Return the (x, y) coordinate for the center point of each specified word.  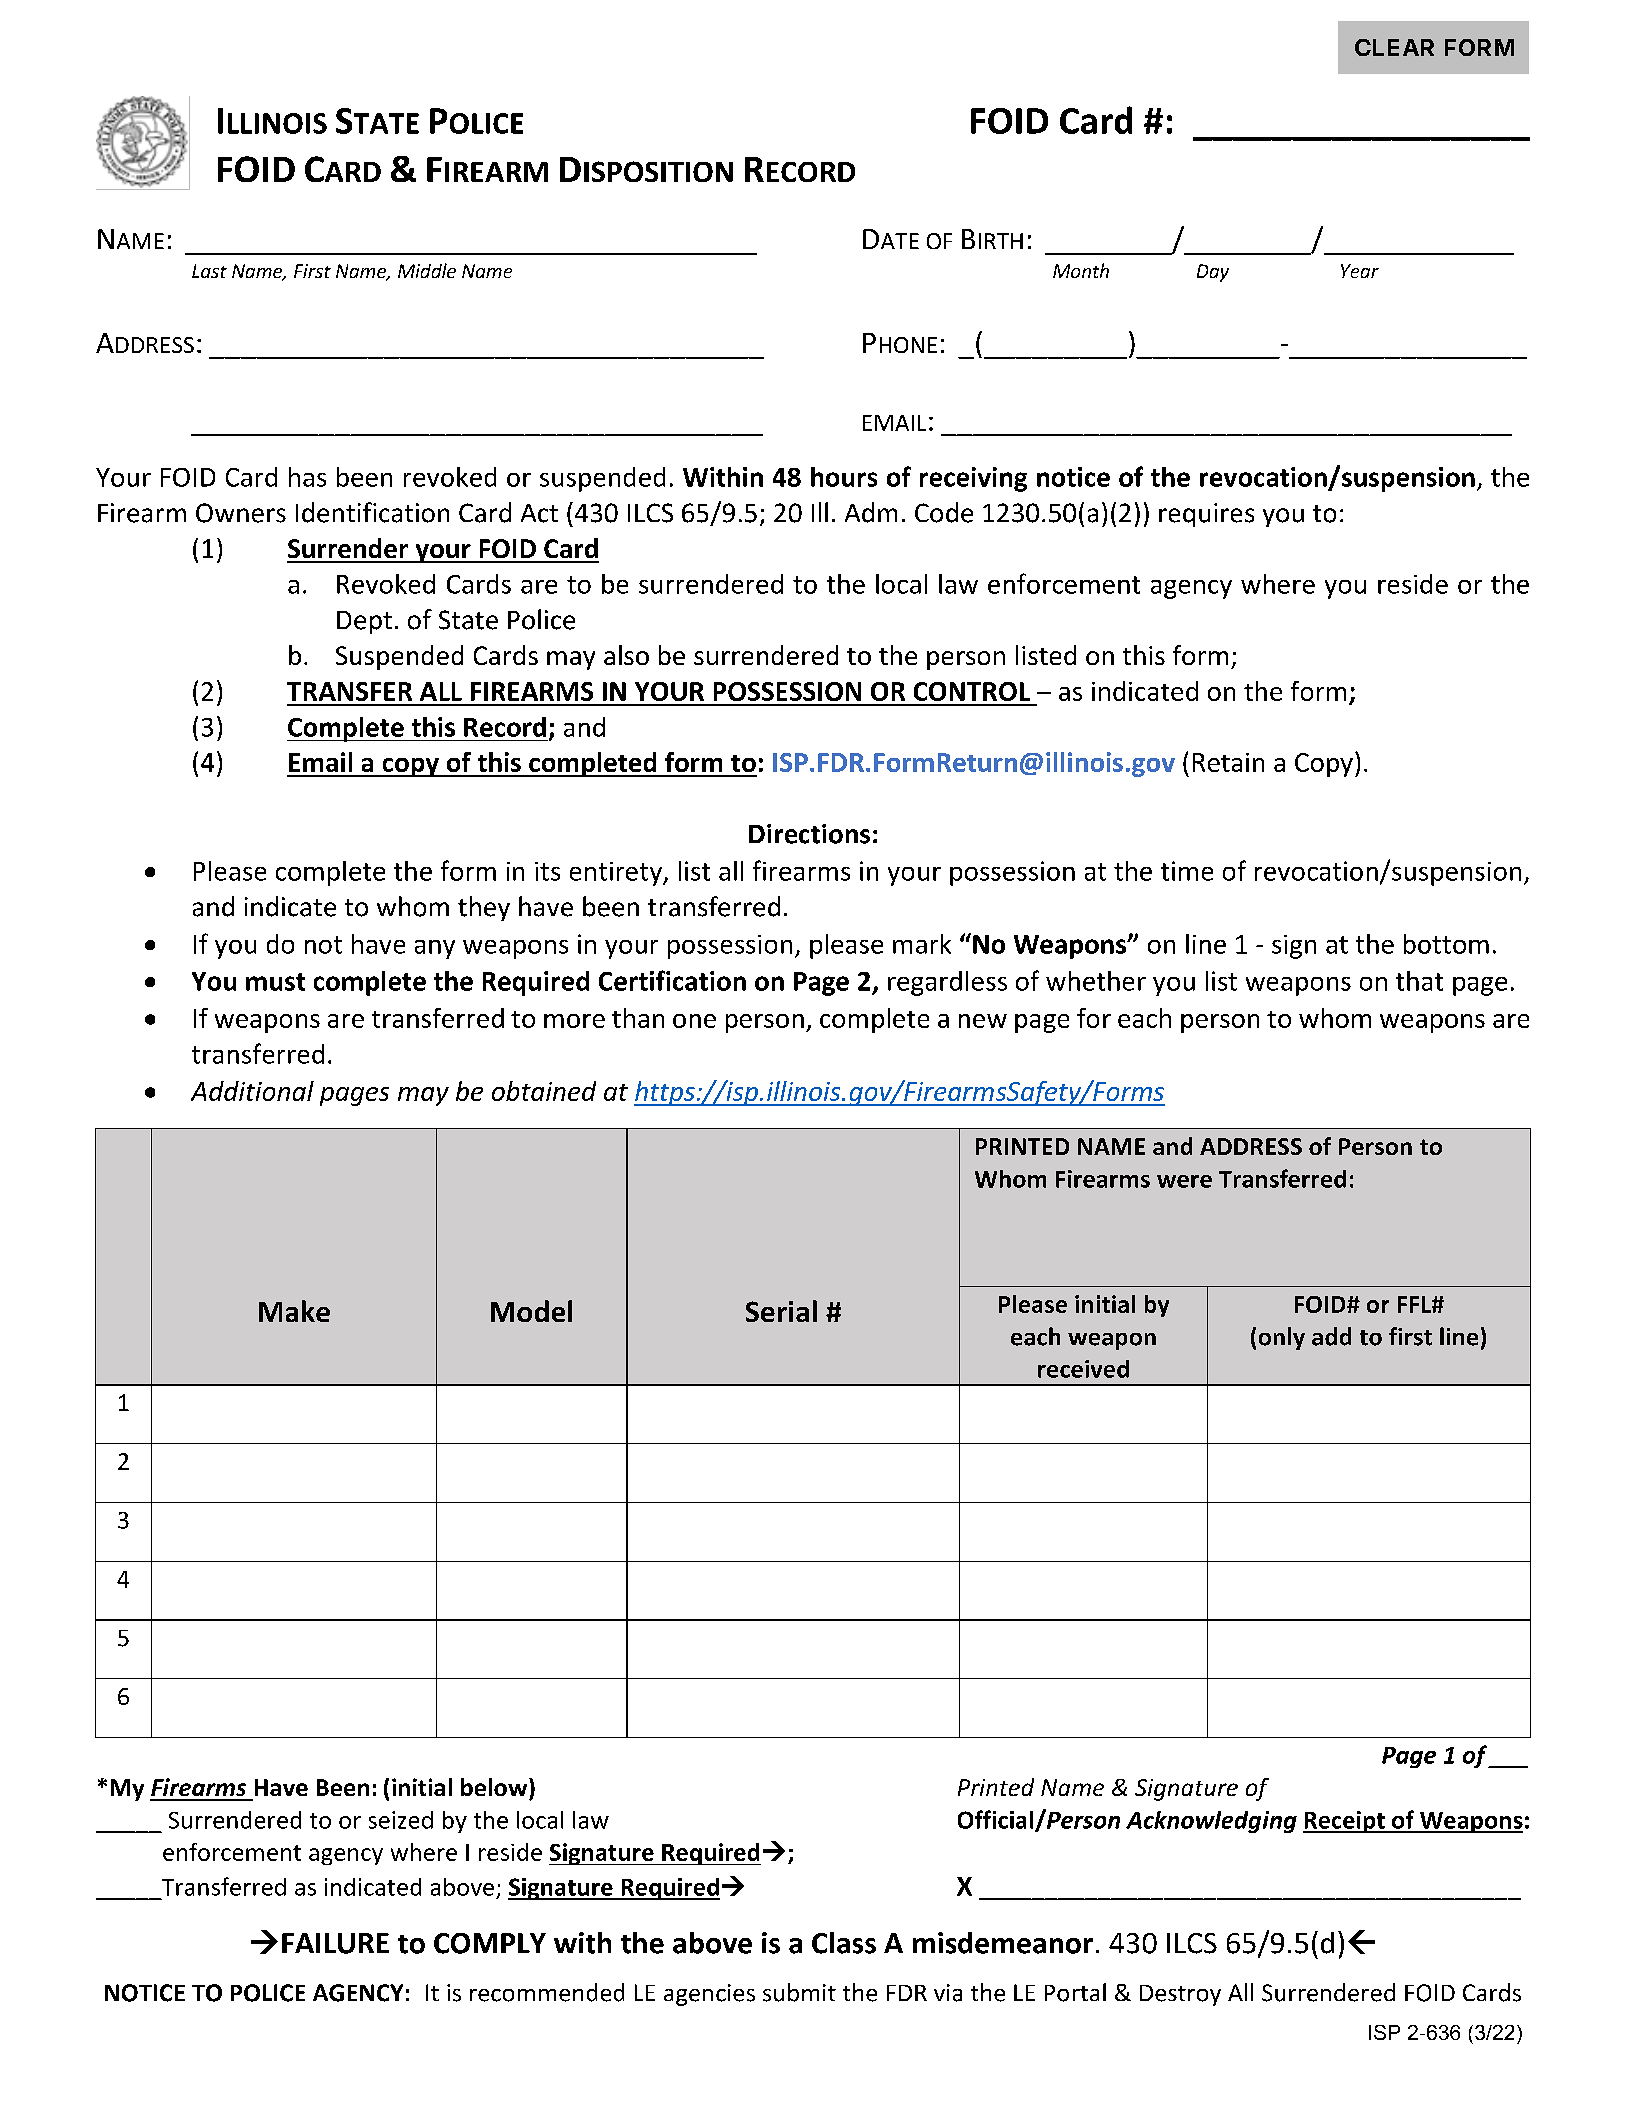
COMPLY (490, 1943)
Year (1360, 271)
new (983, 1021)
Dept (364, 622)
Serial (781, 1311)
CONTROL (972, 691)
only (1282, 1338)
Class (844, 1943)
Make (294, 1311)
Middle (427, 270)
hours (844, 477)
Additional (252, 1091)
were (1184, 1181)
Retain (1228, 762)
